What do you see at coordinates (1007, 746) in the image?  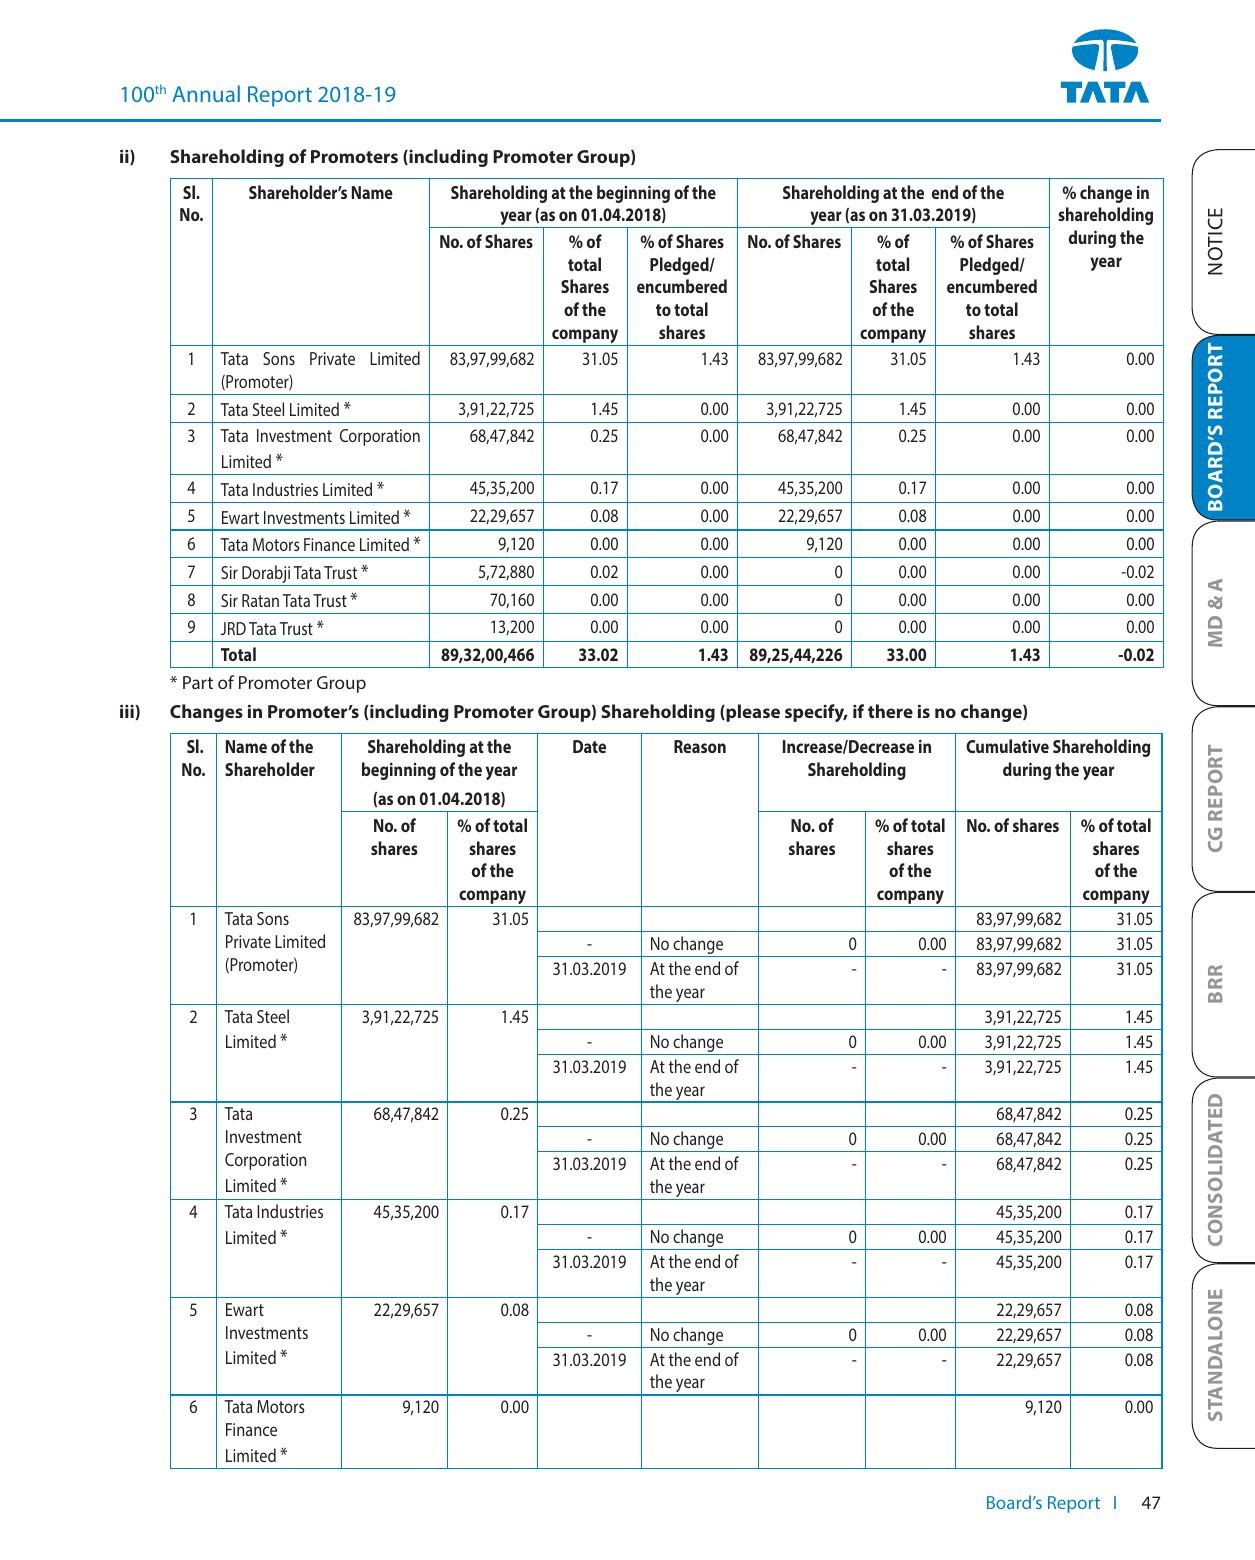 I see `Cumulative` at bounding box center [1007, 746].
